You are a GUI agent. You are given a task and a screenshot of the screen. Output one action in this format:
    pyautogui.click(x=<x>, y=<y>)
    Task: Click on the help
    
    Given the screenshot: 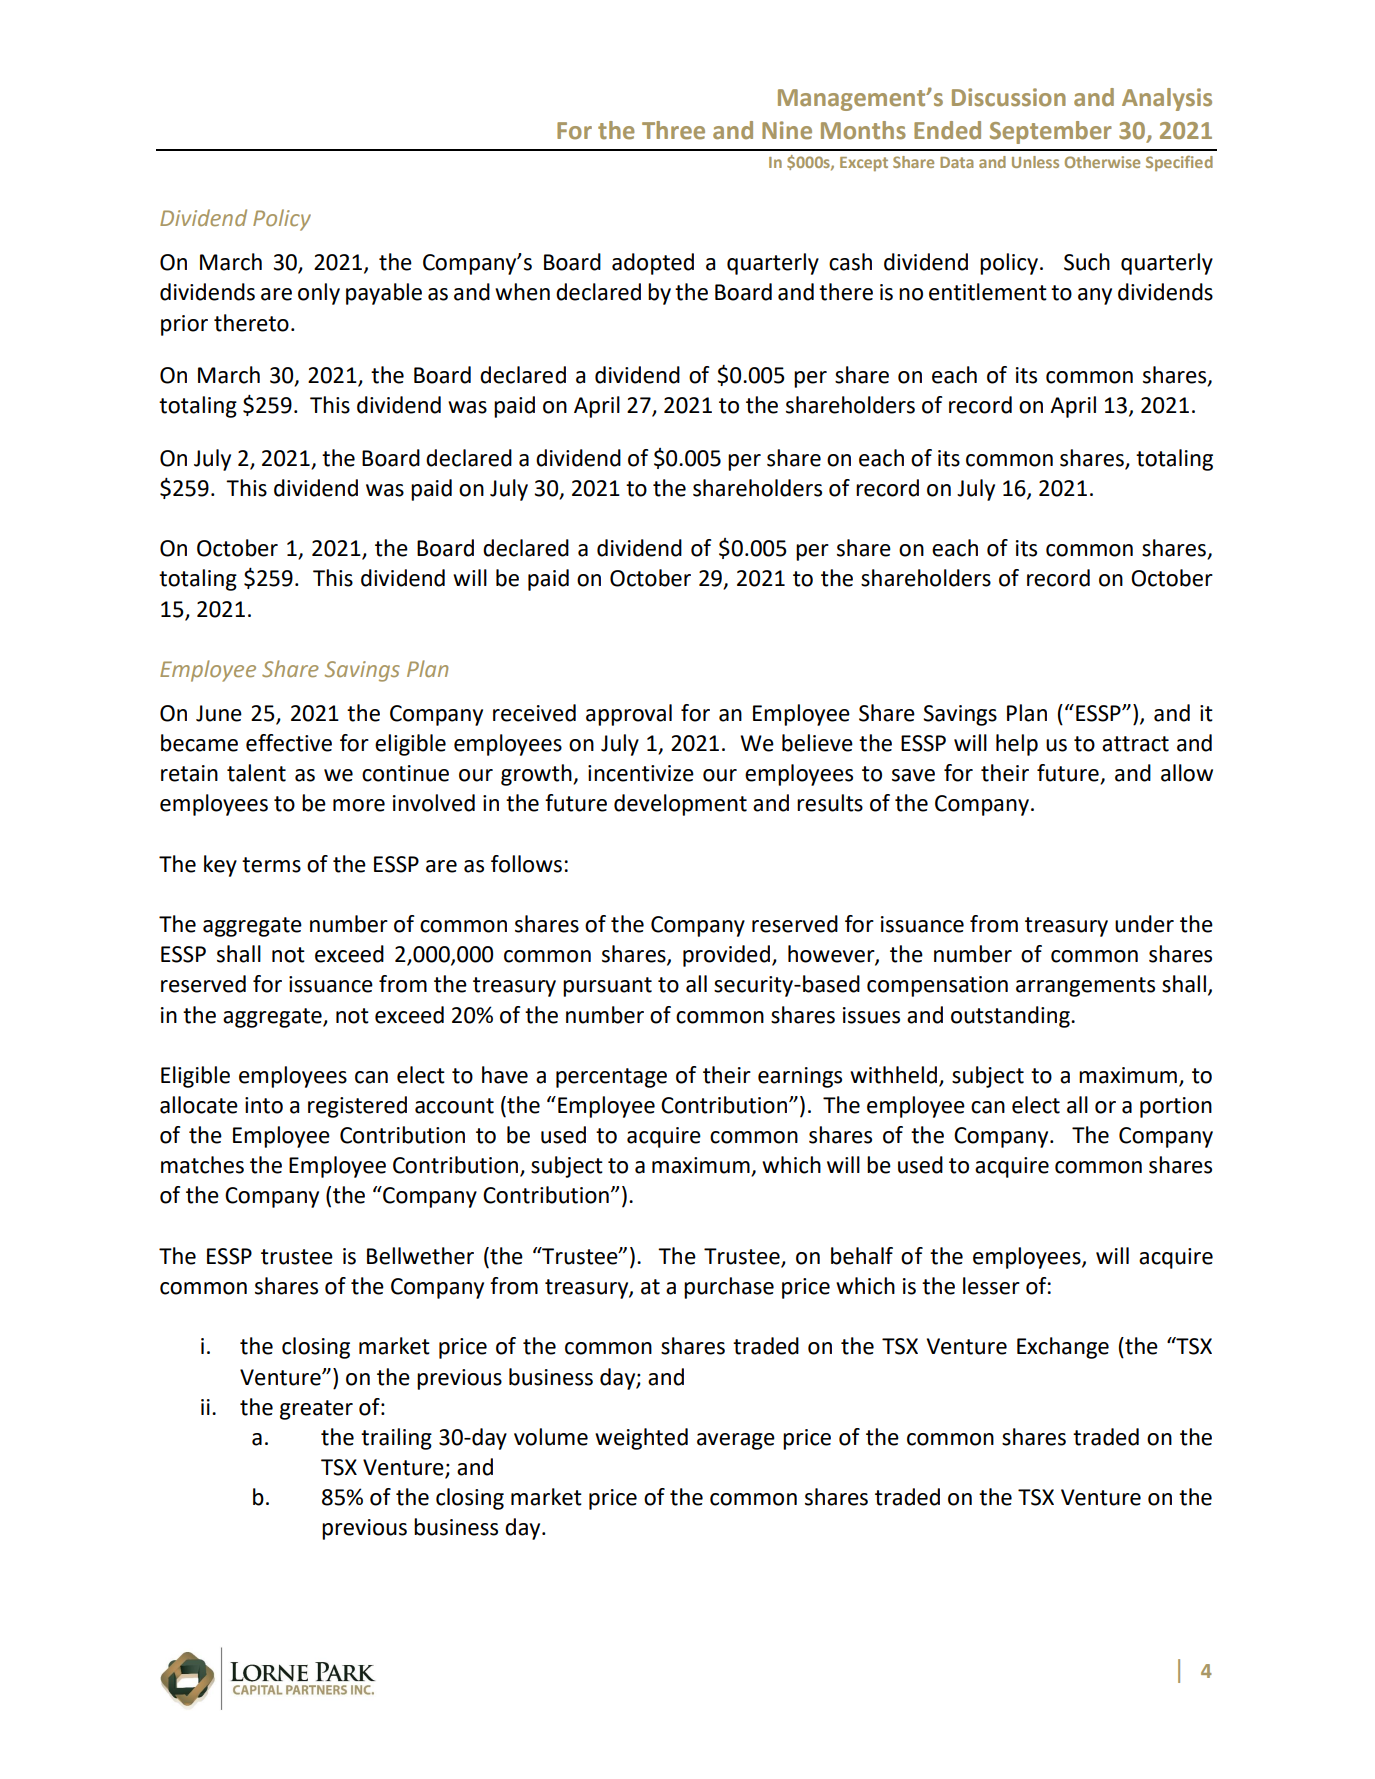 What is the action you would take?
    pyautogui.click(x=1017, y=745)
